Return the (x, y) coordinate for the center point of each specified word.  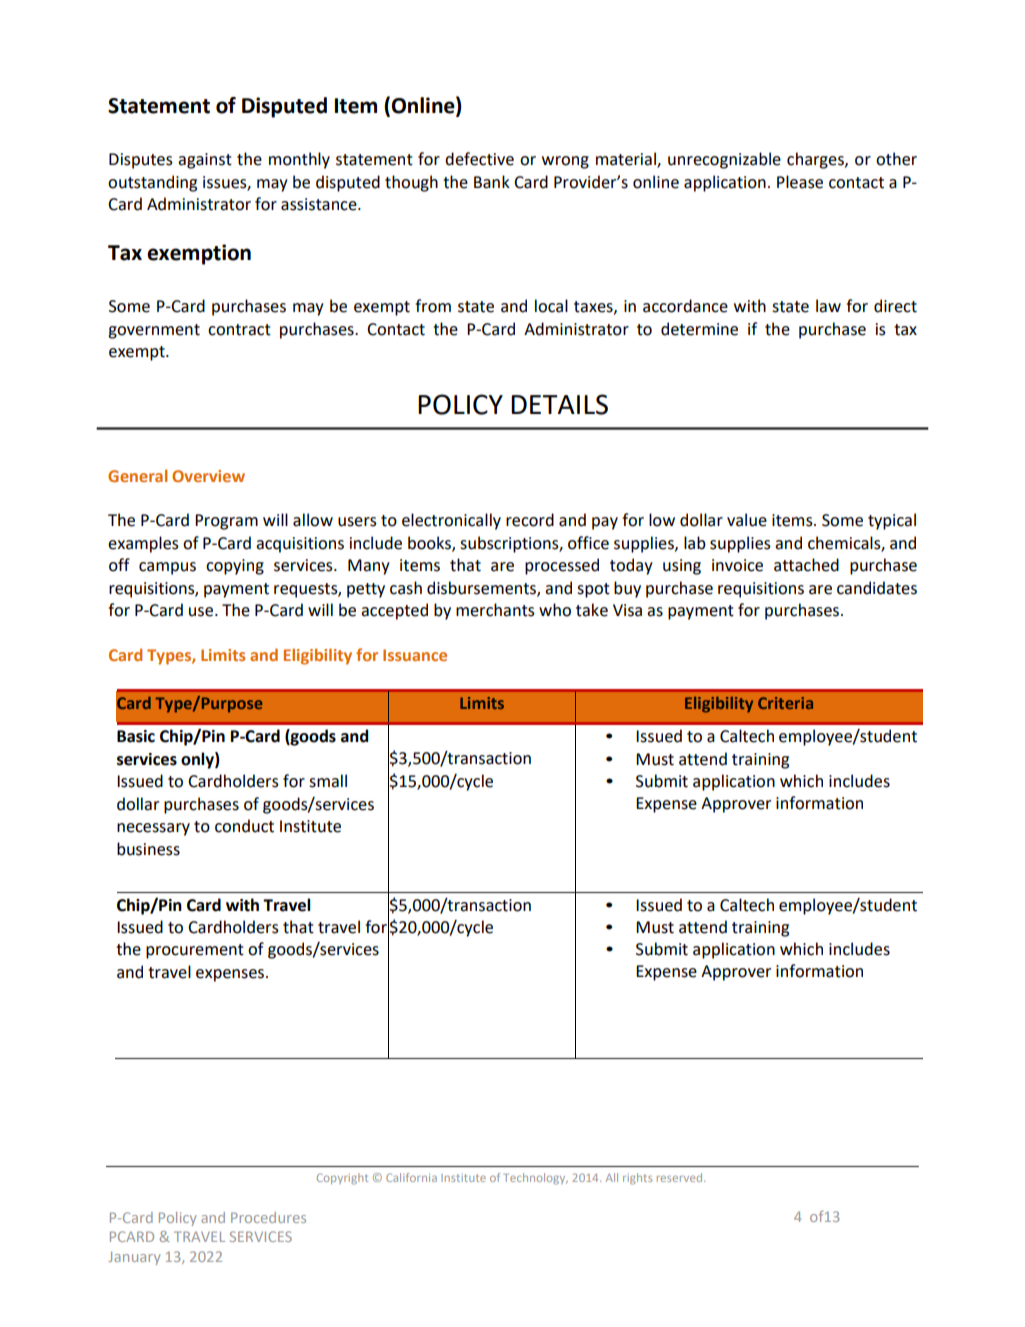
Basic (136, 736)
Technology (535, 1179)
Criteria (785, 703)
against (205, 161)
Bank (492, 182)
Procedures (268, 1217)
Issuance (415, 655)
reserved (681, 1177)
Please (800, 182)
